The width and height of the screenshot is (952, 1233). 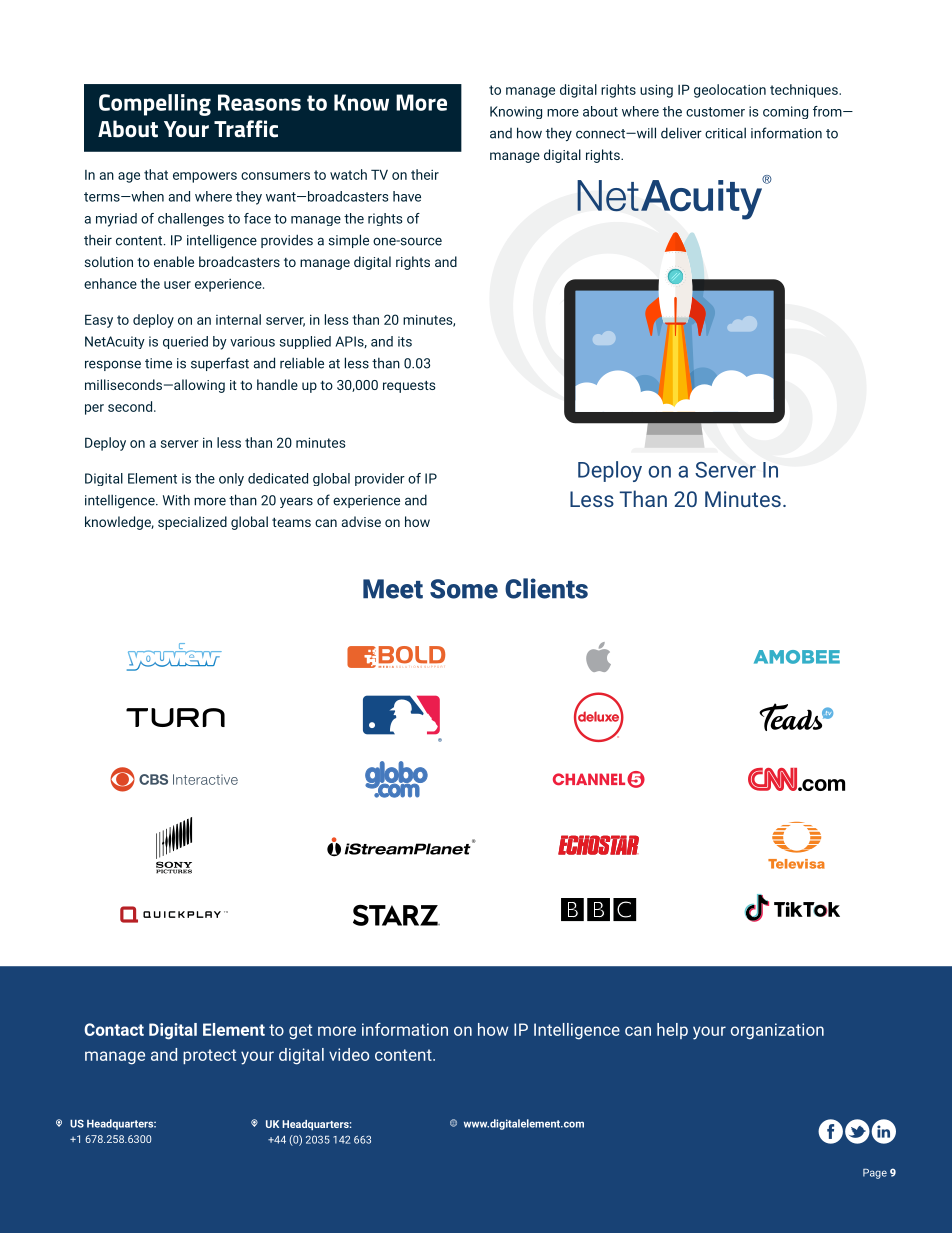 I want to click on coming, so click(x=785, y=112).
